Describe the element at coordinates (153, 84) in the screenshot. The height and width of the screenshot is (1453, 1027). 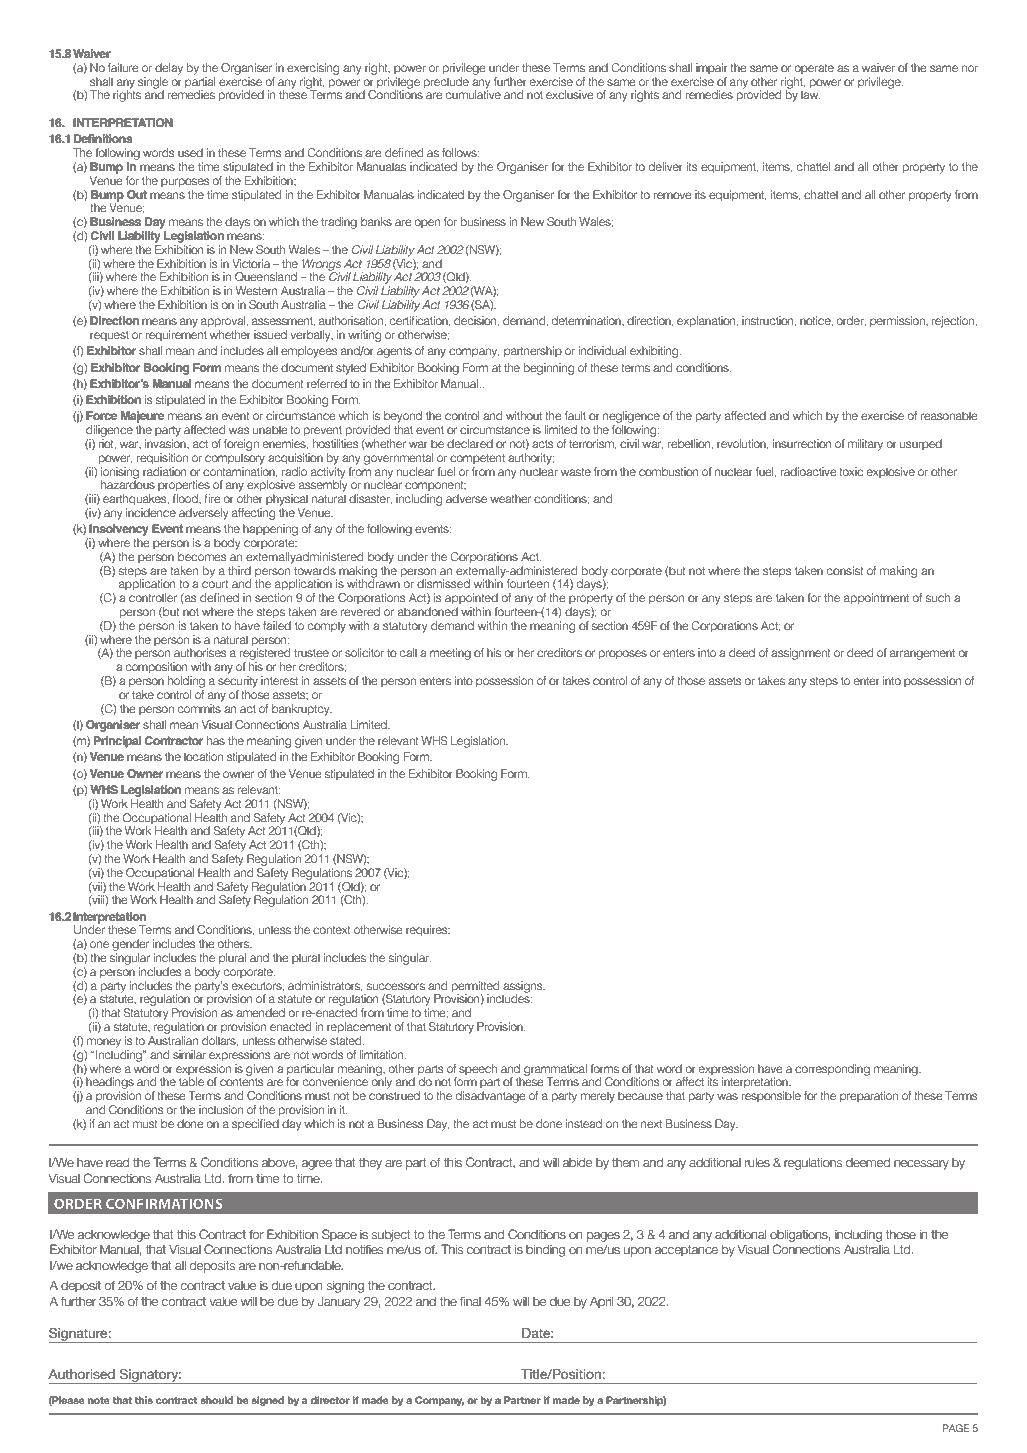
I see `single` at that location.
